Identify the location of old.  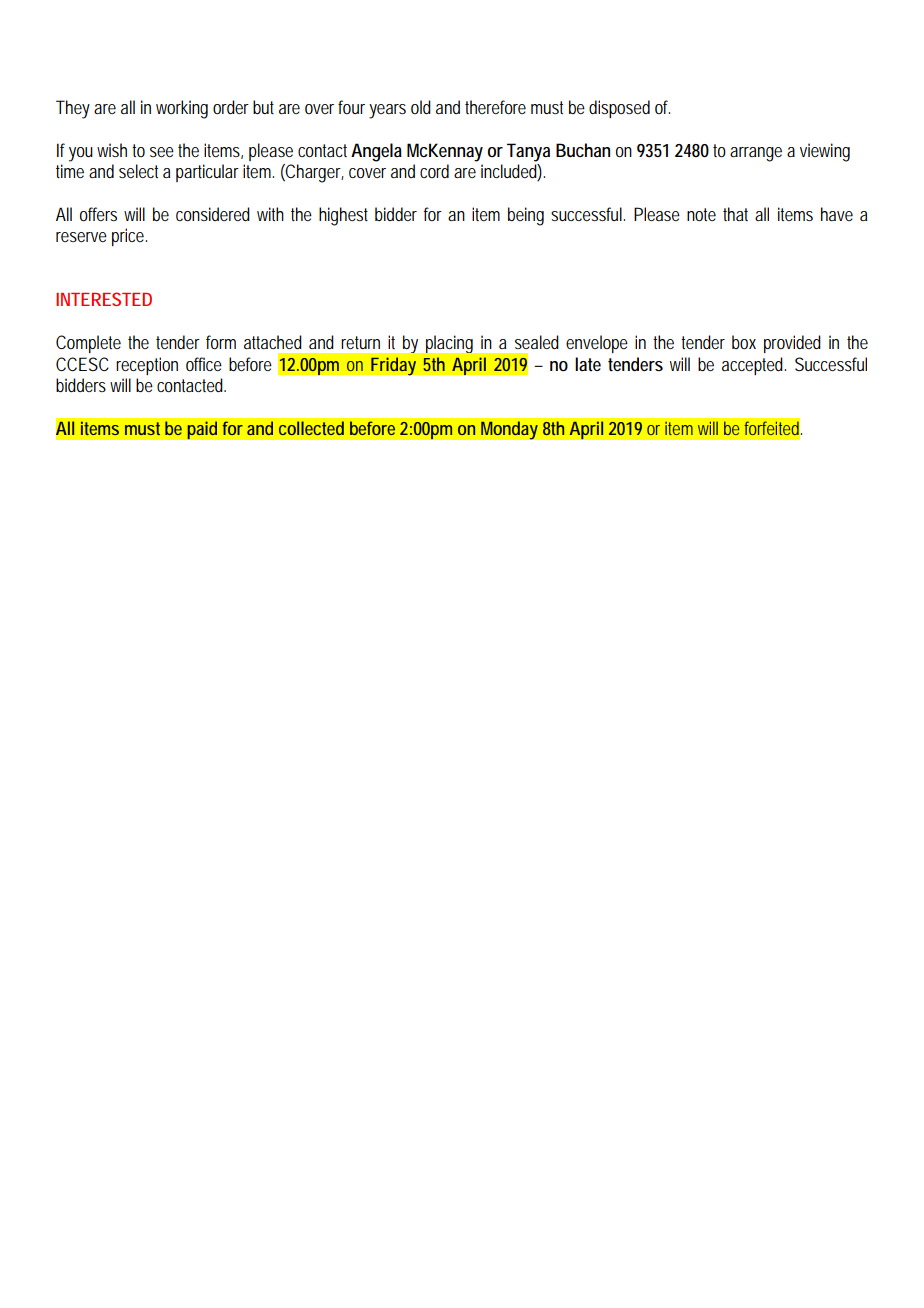
(421, 107).
